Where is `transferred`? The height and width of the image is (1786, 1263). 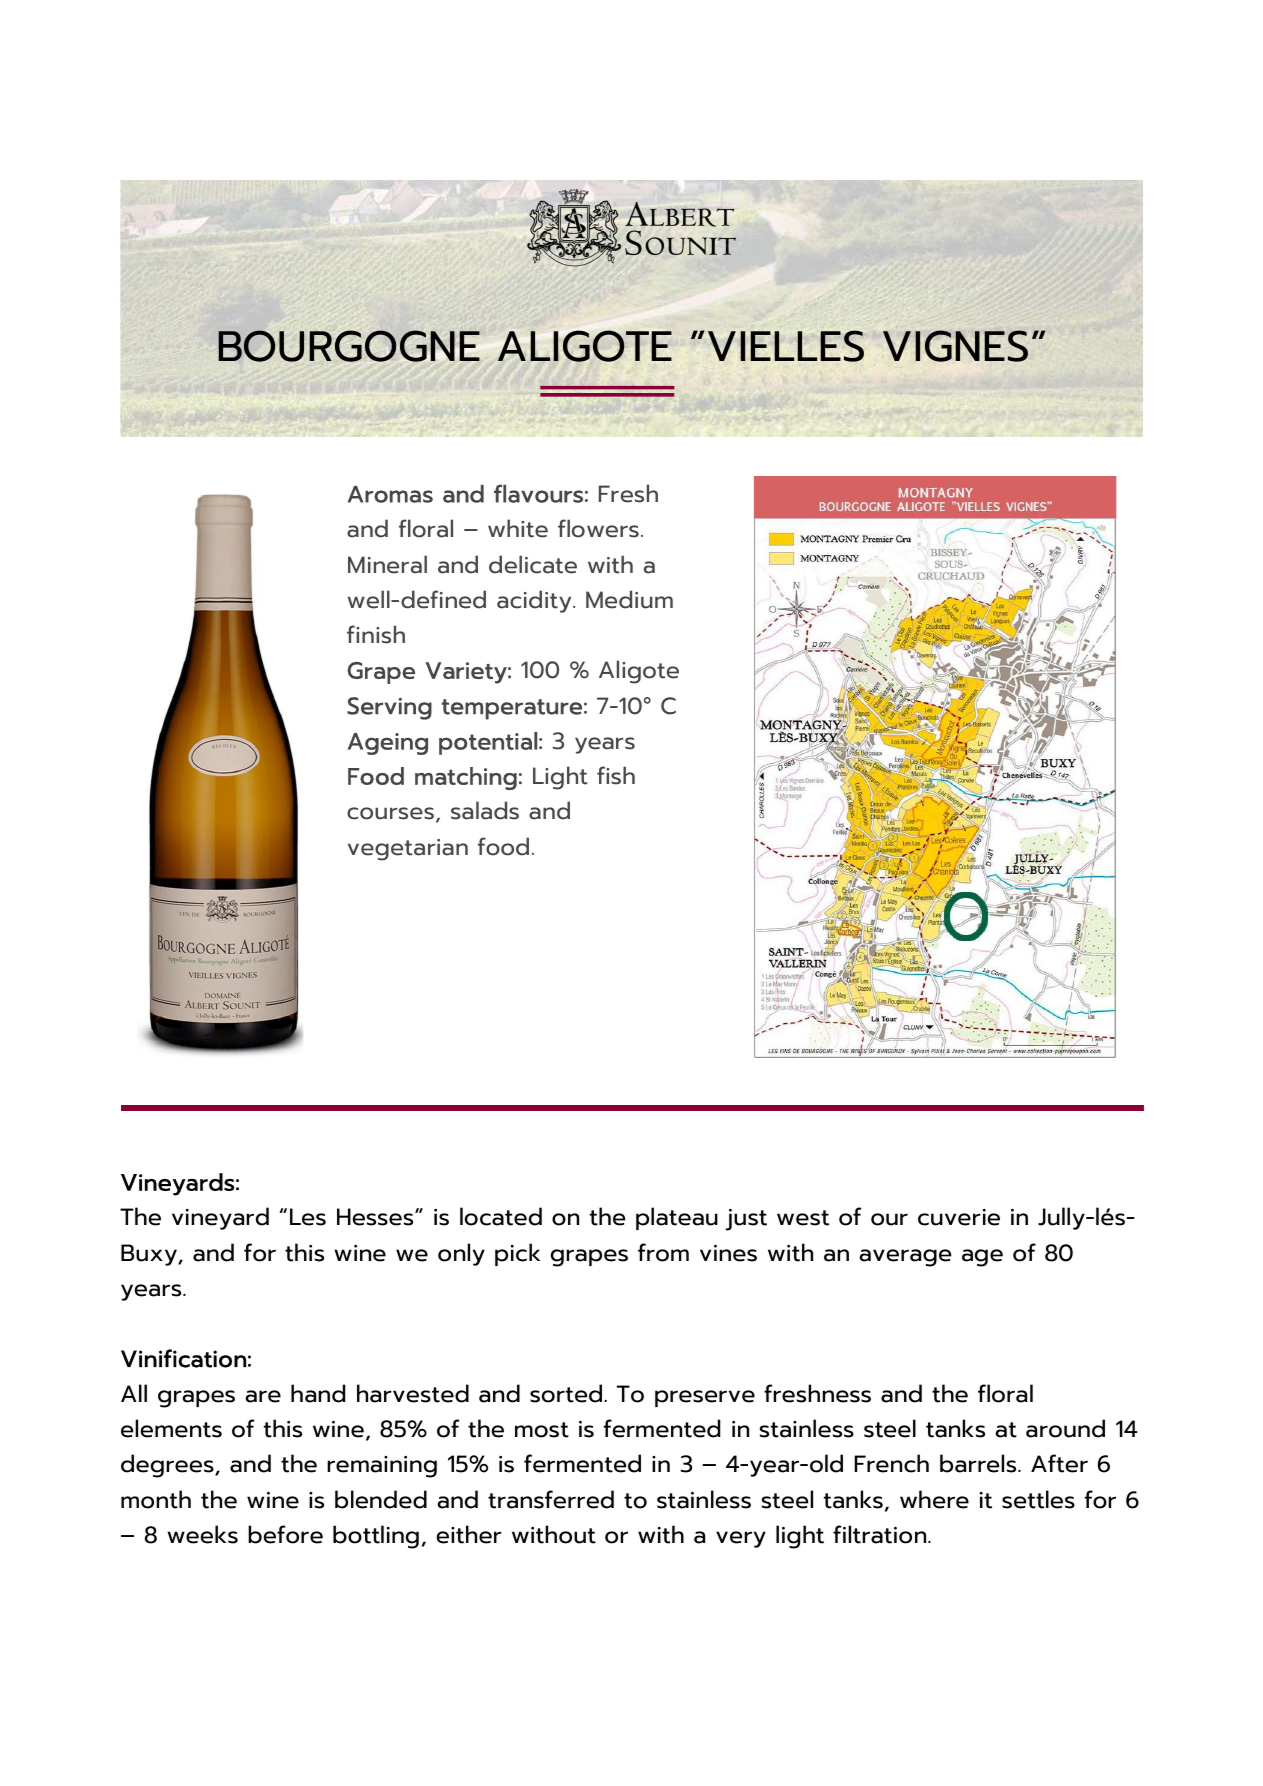
transferred is located at coordinates (551, 1499).
